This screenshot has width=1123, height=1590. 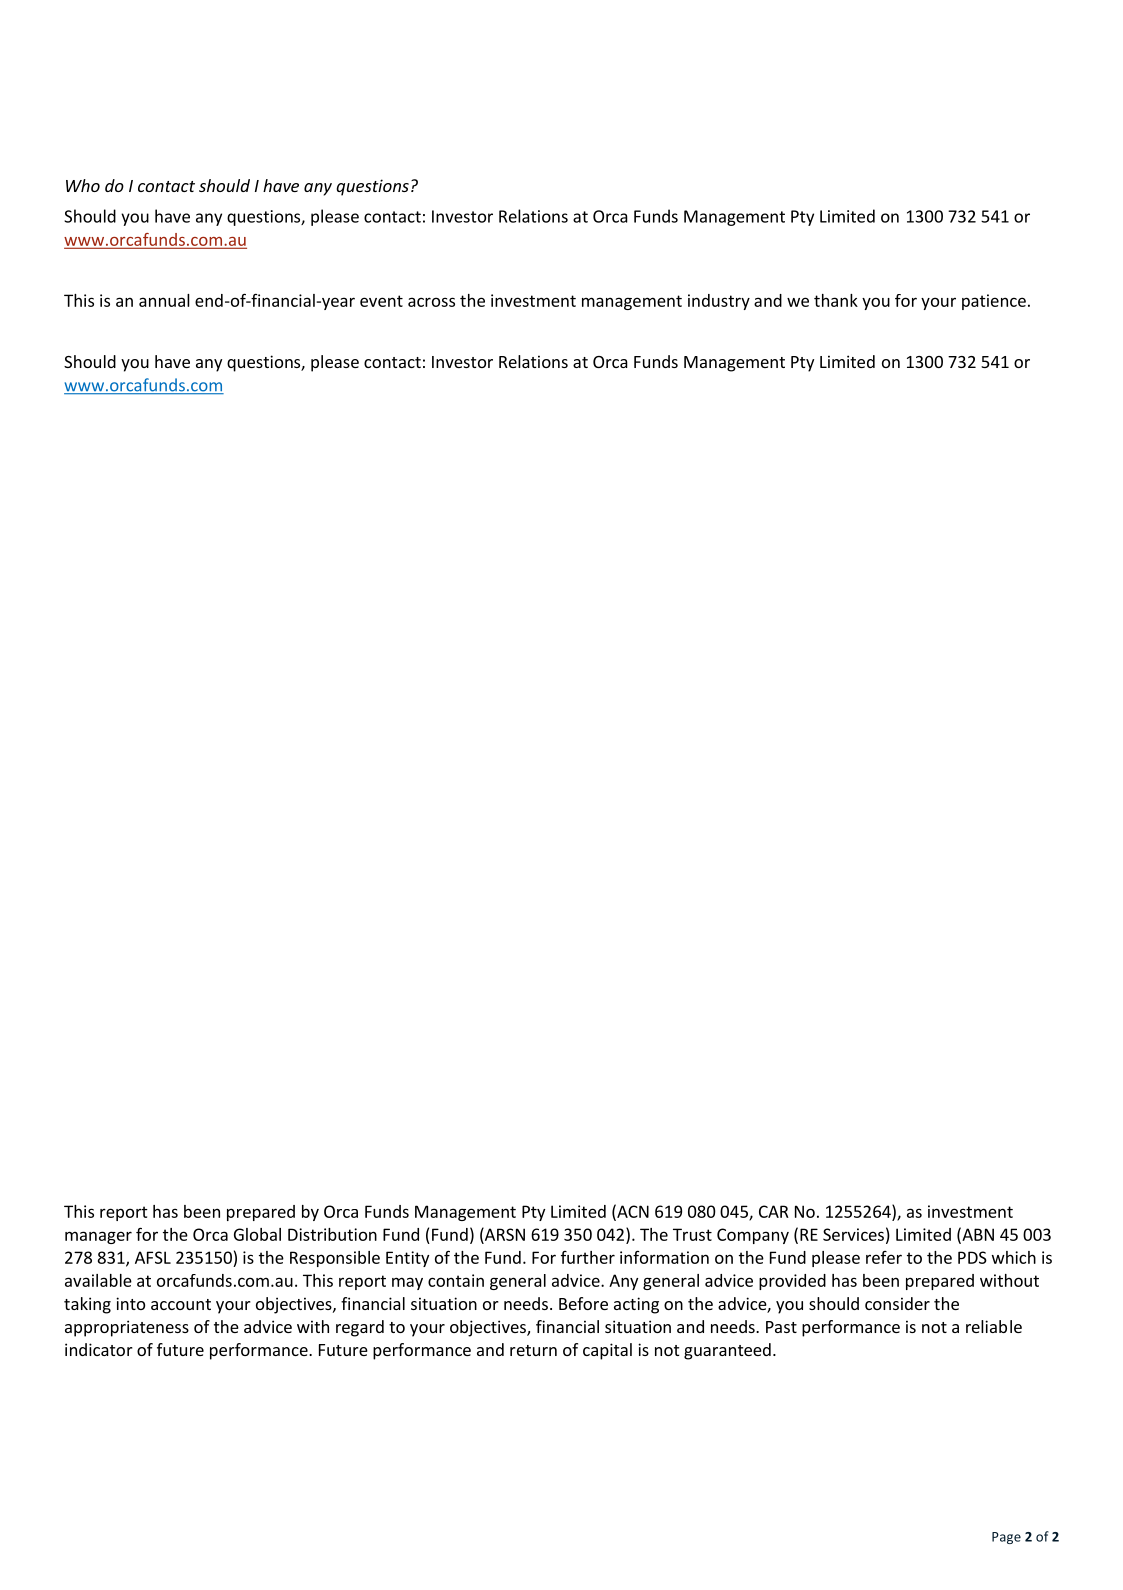 What do you see at coordinates (588, 1257) in the screenshot?
I see `further` at bounding box center [588, 1257].
